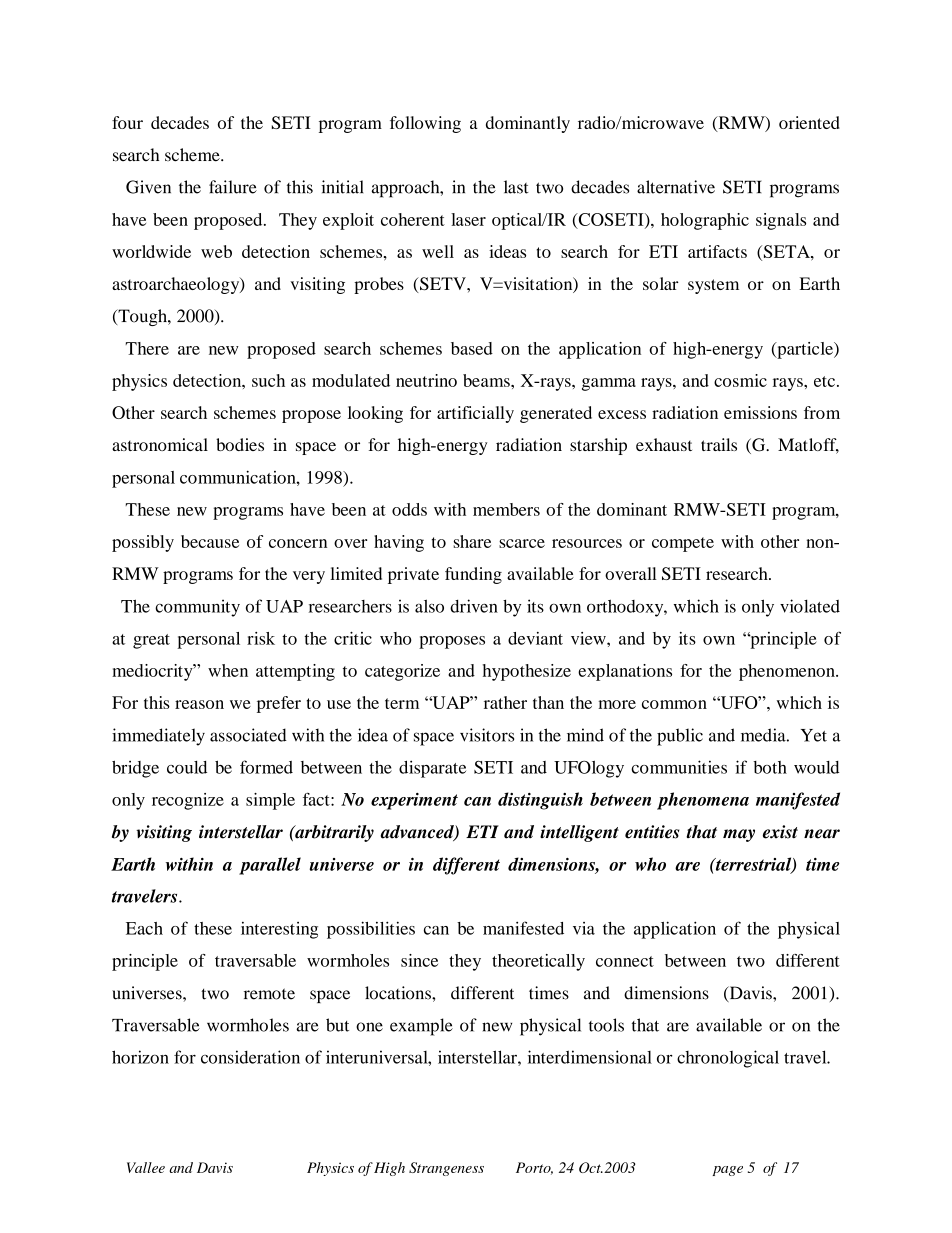 The height and width of the screenshot is (1233, 952). I want to click on members, so click(506, 509).
